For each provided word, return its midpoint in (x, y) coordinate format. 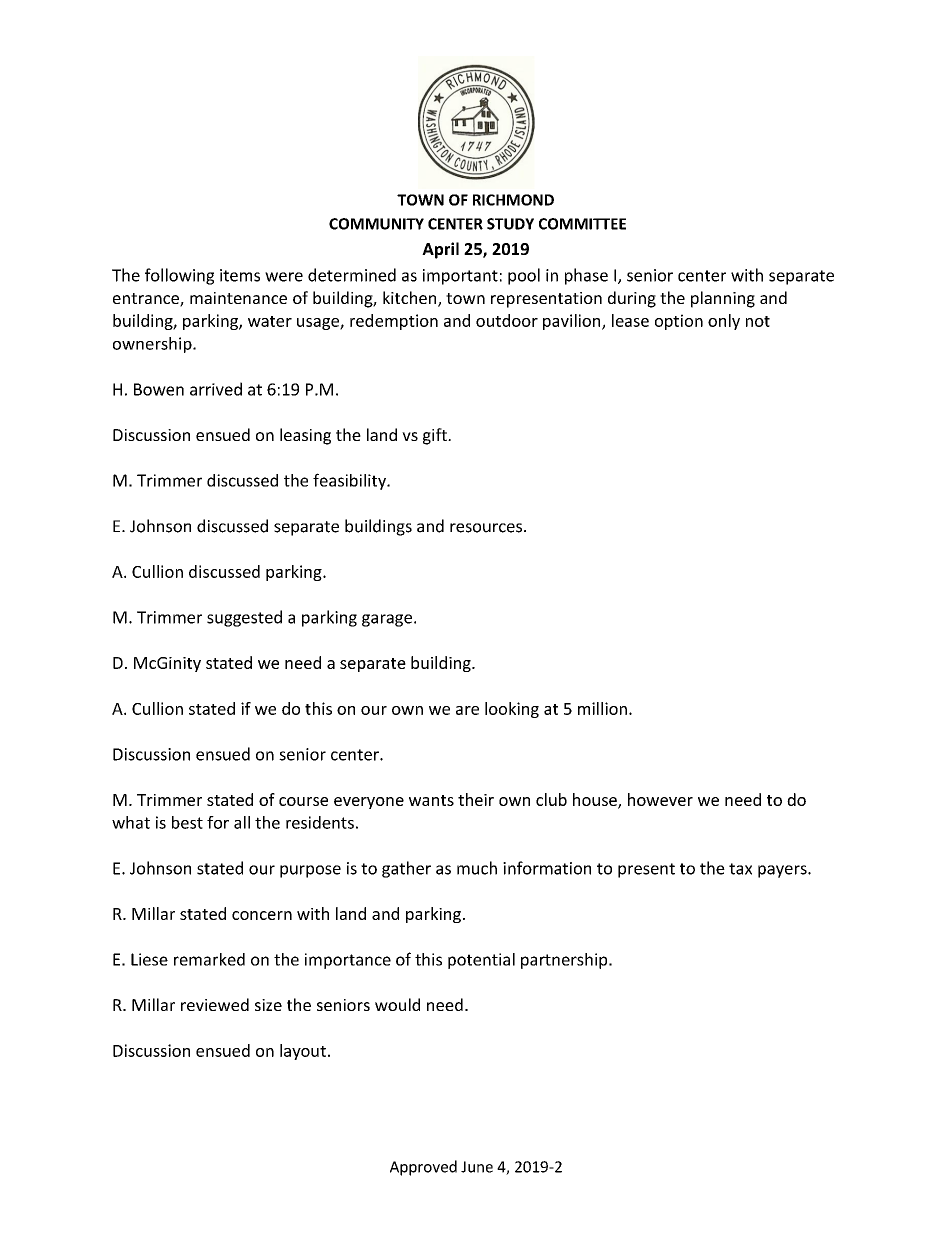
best (187, 822)
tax (740, 869)
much (477, 868)
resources (486, 528)
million (602, 708)
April (440, 250)
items (240, 275)
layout (303, 1052)
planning (723, 299)
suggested (244, 618)
